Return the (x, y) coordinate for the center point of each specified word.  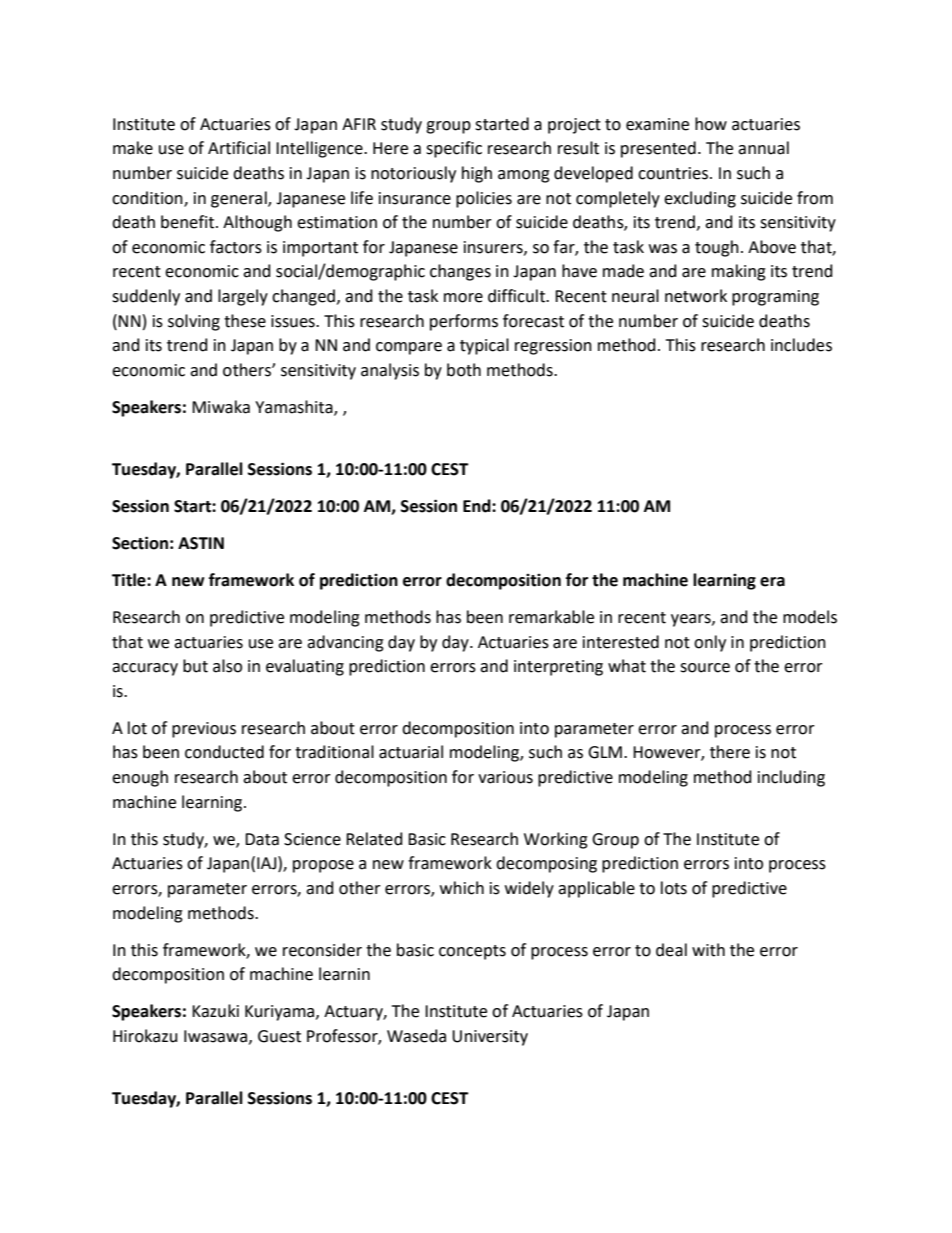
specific (454, 149)
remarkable (551, 617)
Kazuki (215, 1011)
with (708, 950)
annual (763, 148)
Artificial (239, 148)
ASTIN (201, 543)
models (810, 617)
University (490, 1038)
